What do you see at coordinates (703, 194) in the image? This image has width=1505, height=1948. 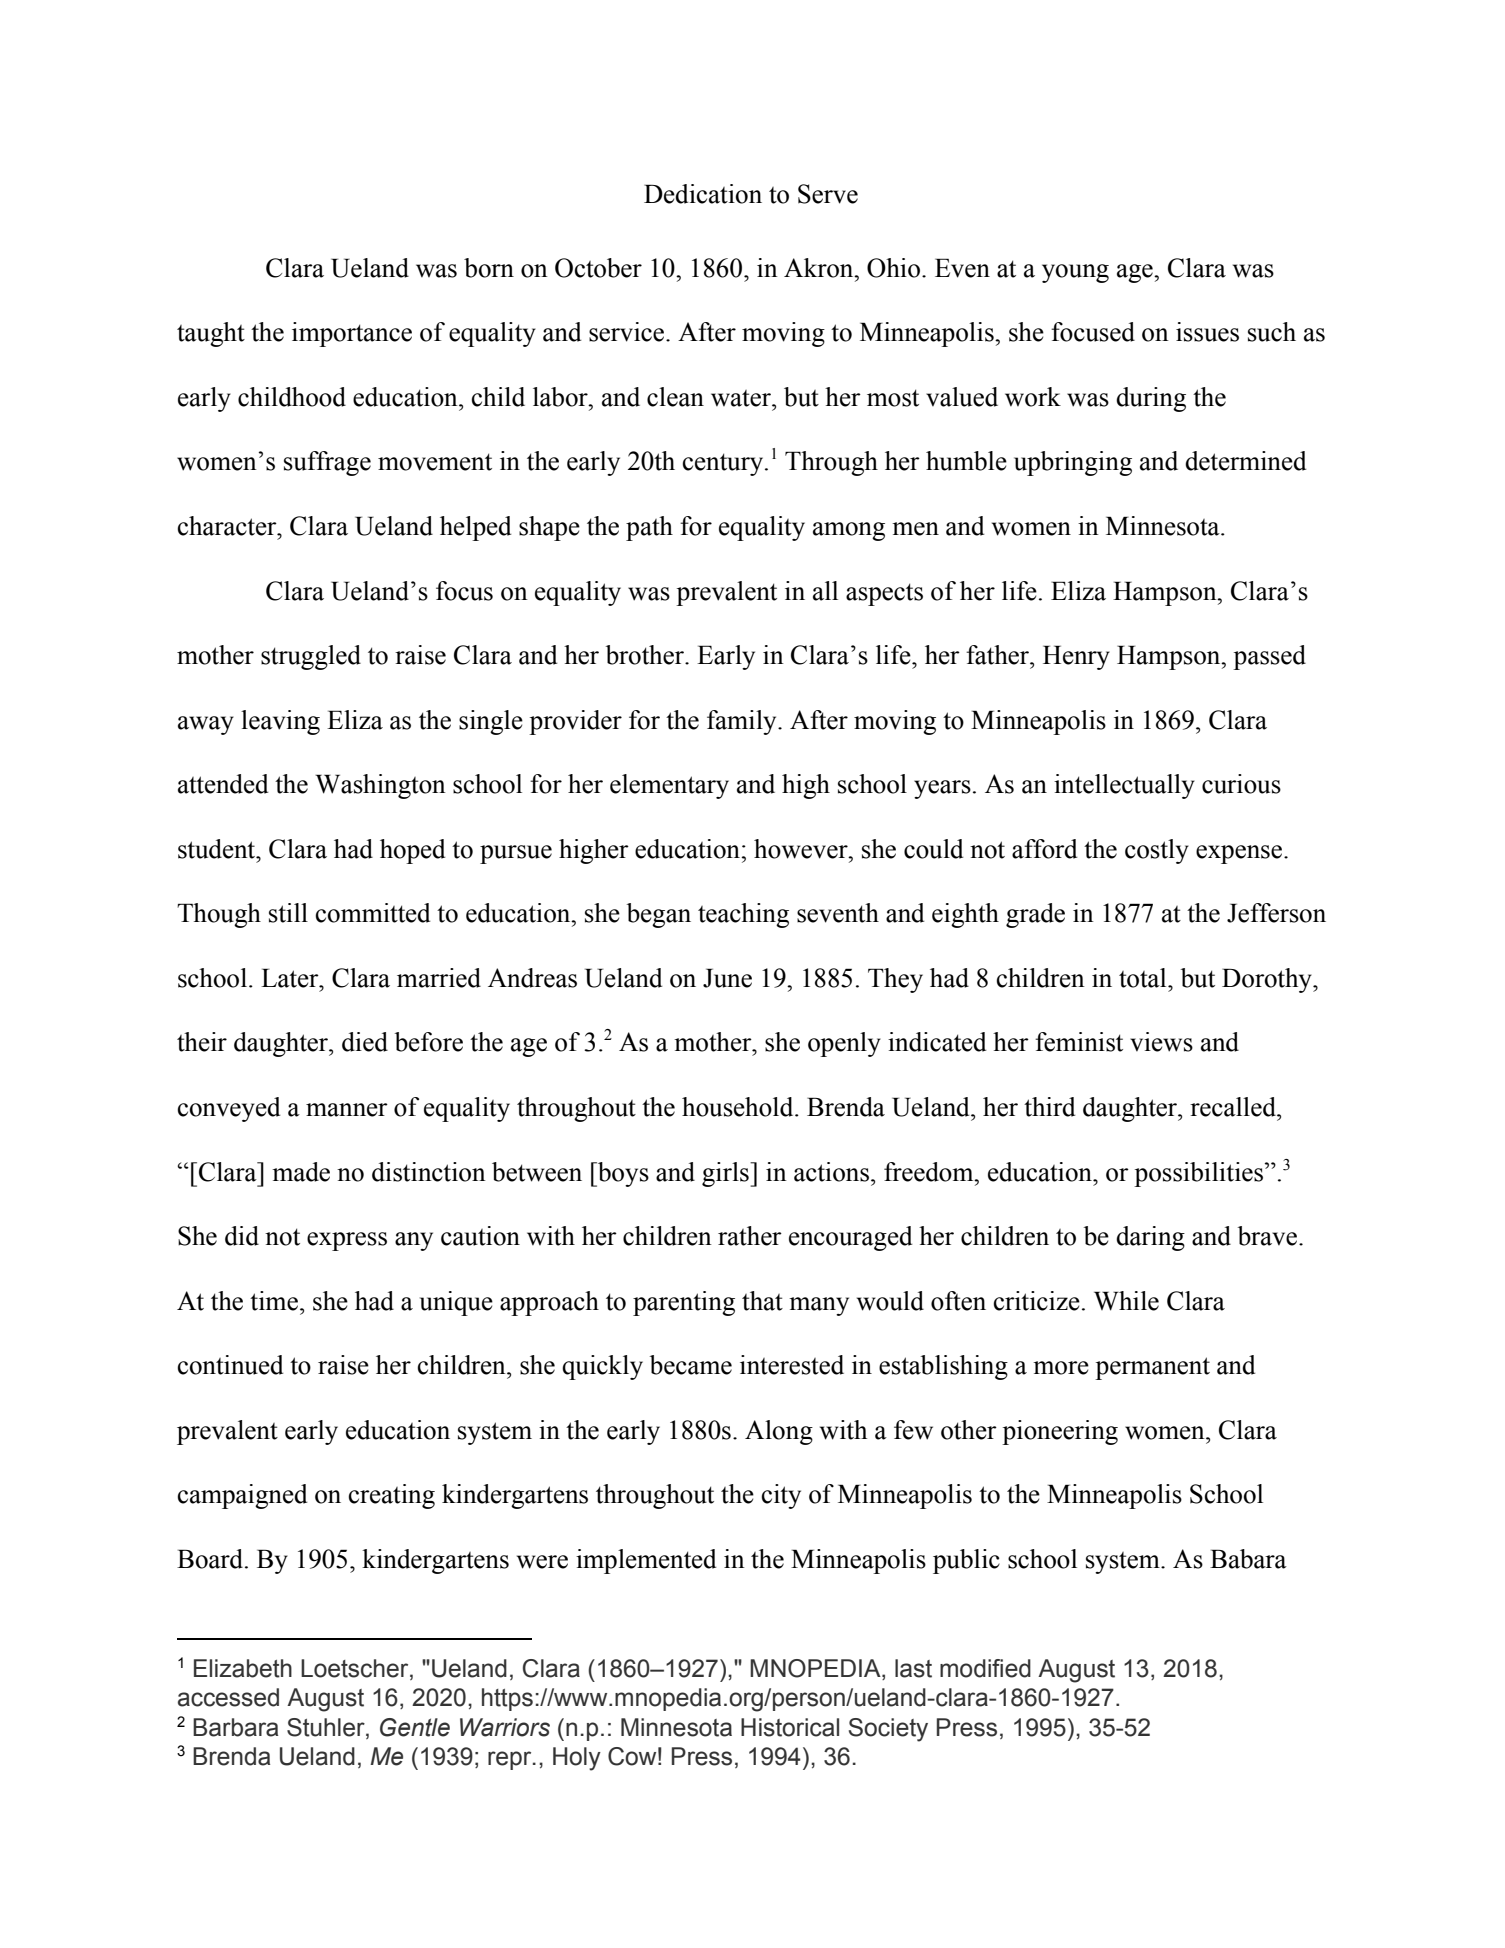 I see `Dedication` at bounding box center [703, 194].
